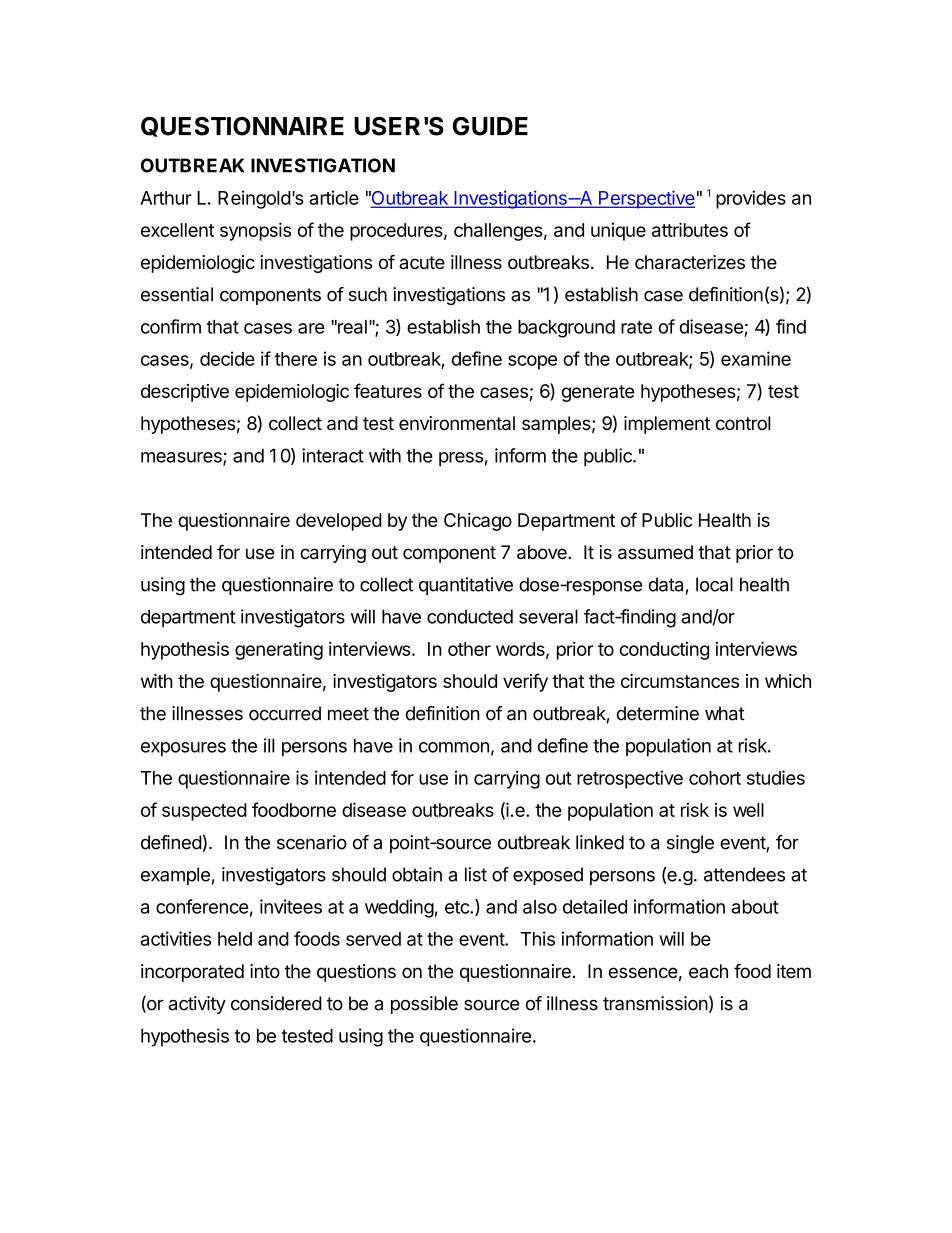  I want to click on provides, so click(751, 199).
